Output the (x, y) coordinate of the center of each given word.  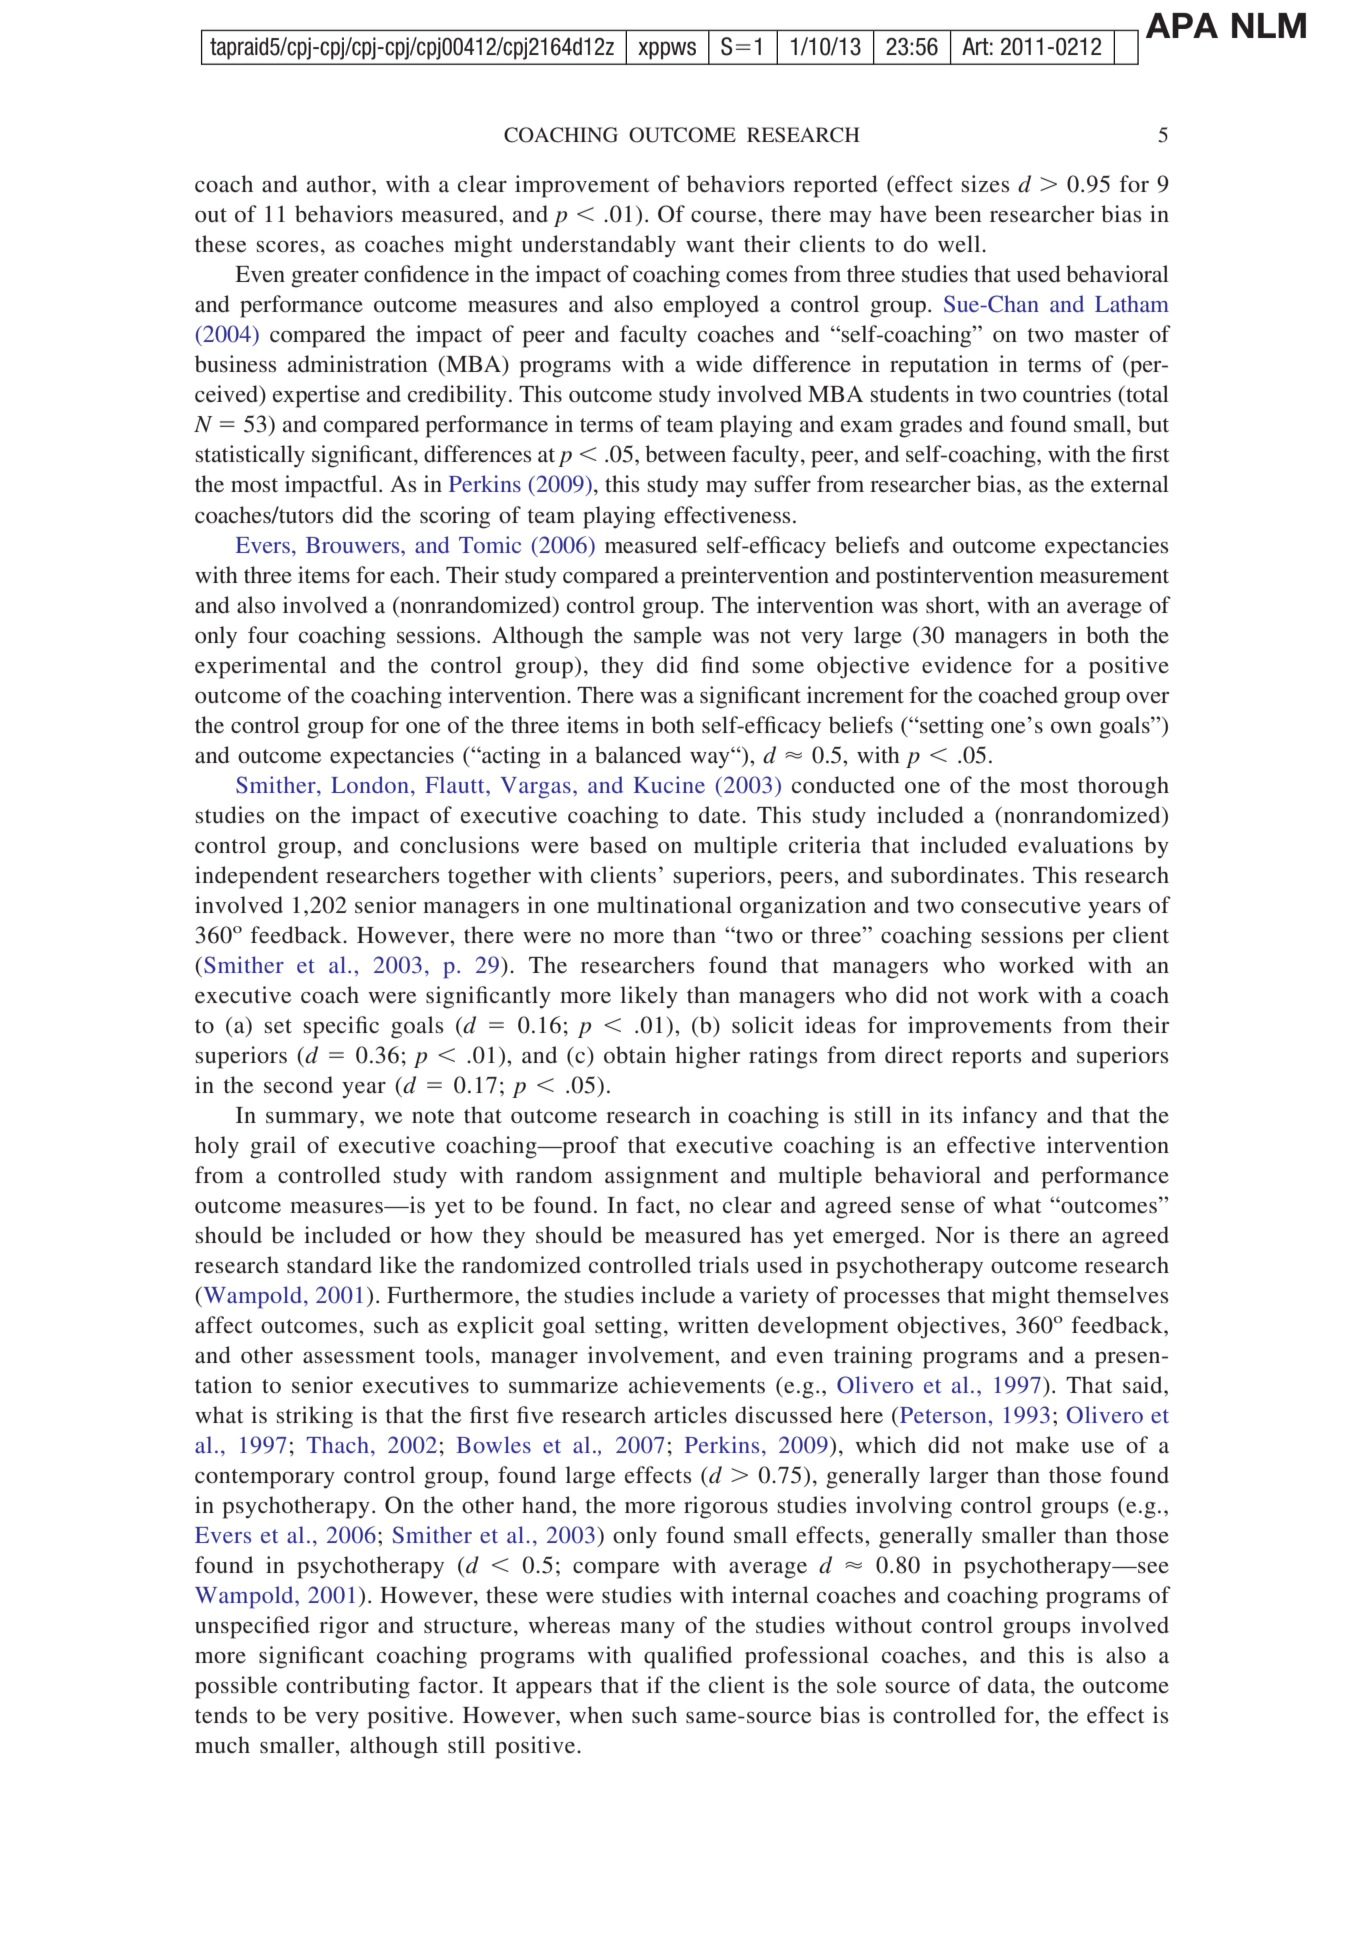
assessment (359, 1356)
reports (986, 1059)
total (1146, 394)
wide (719, 364)
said (1144, 1385)
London (371, 784)
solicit (763, 1025)
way (711, 759)
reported (835, 186)
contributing (348, 1687)
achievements (697, 1385)
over (1147, 698)
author (340, 184)
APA (1182, 25)
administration (358, 364)
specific (341, 1027)
